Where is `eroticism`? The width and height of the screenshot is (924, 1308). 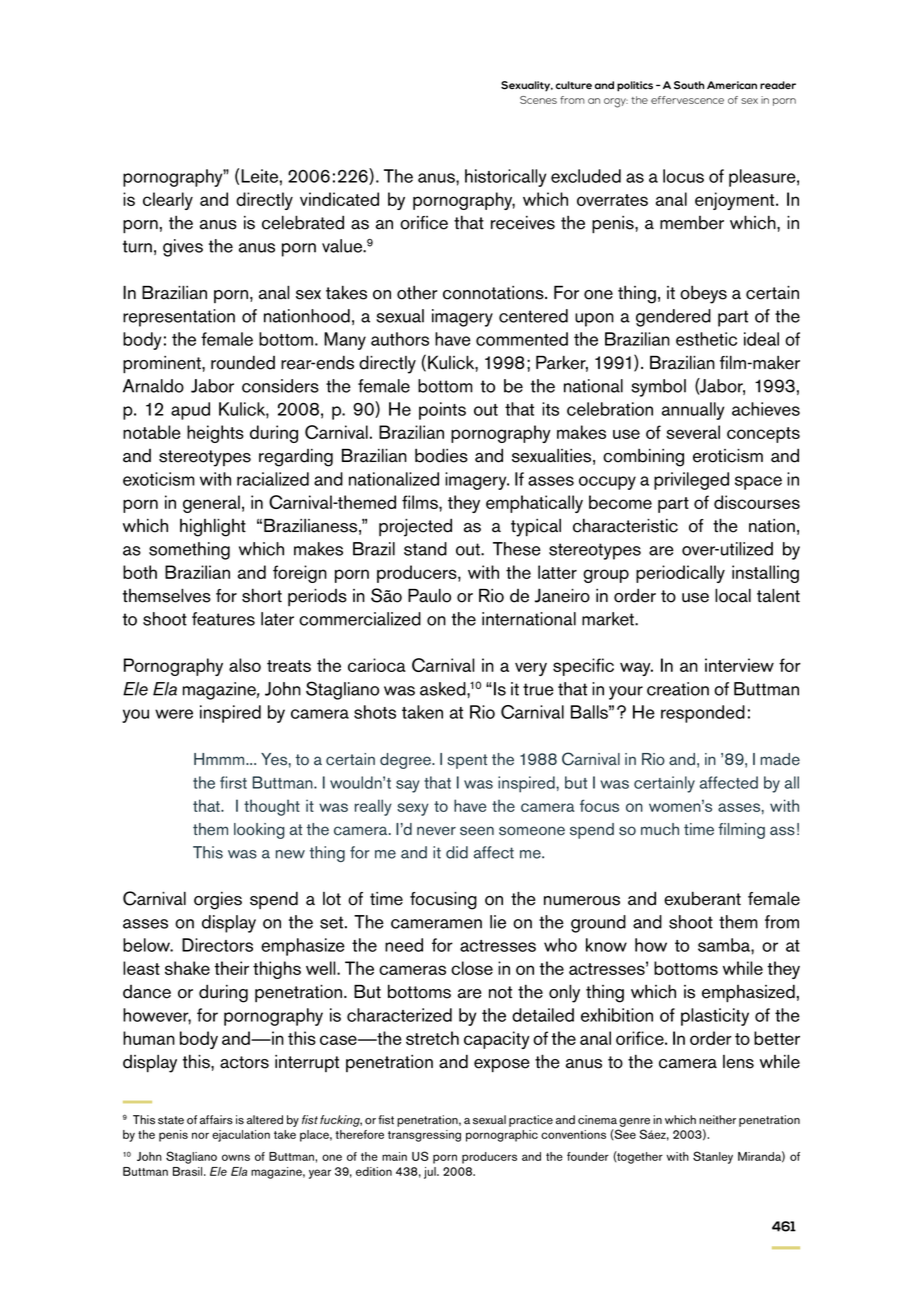
eroticism is located at coordinates (728, 456).
